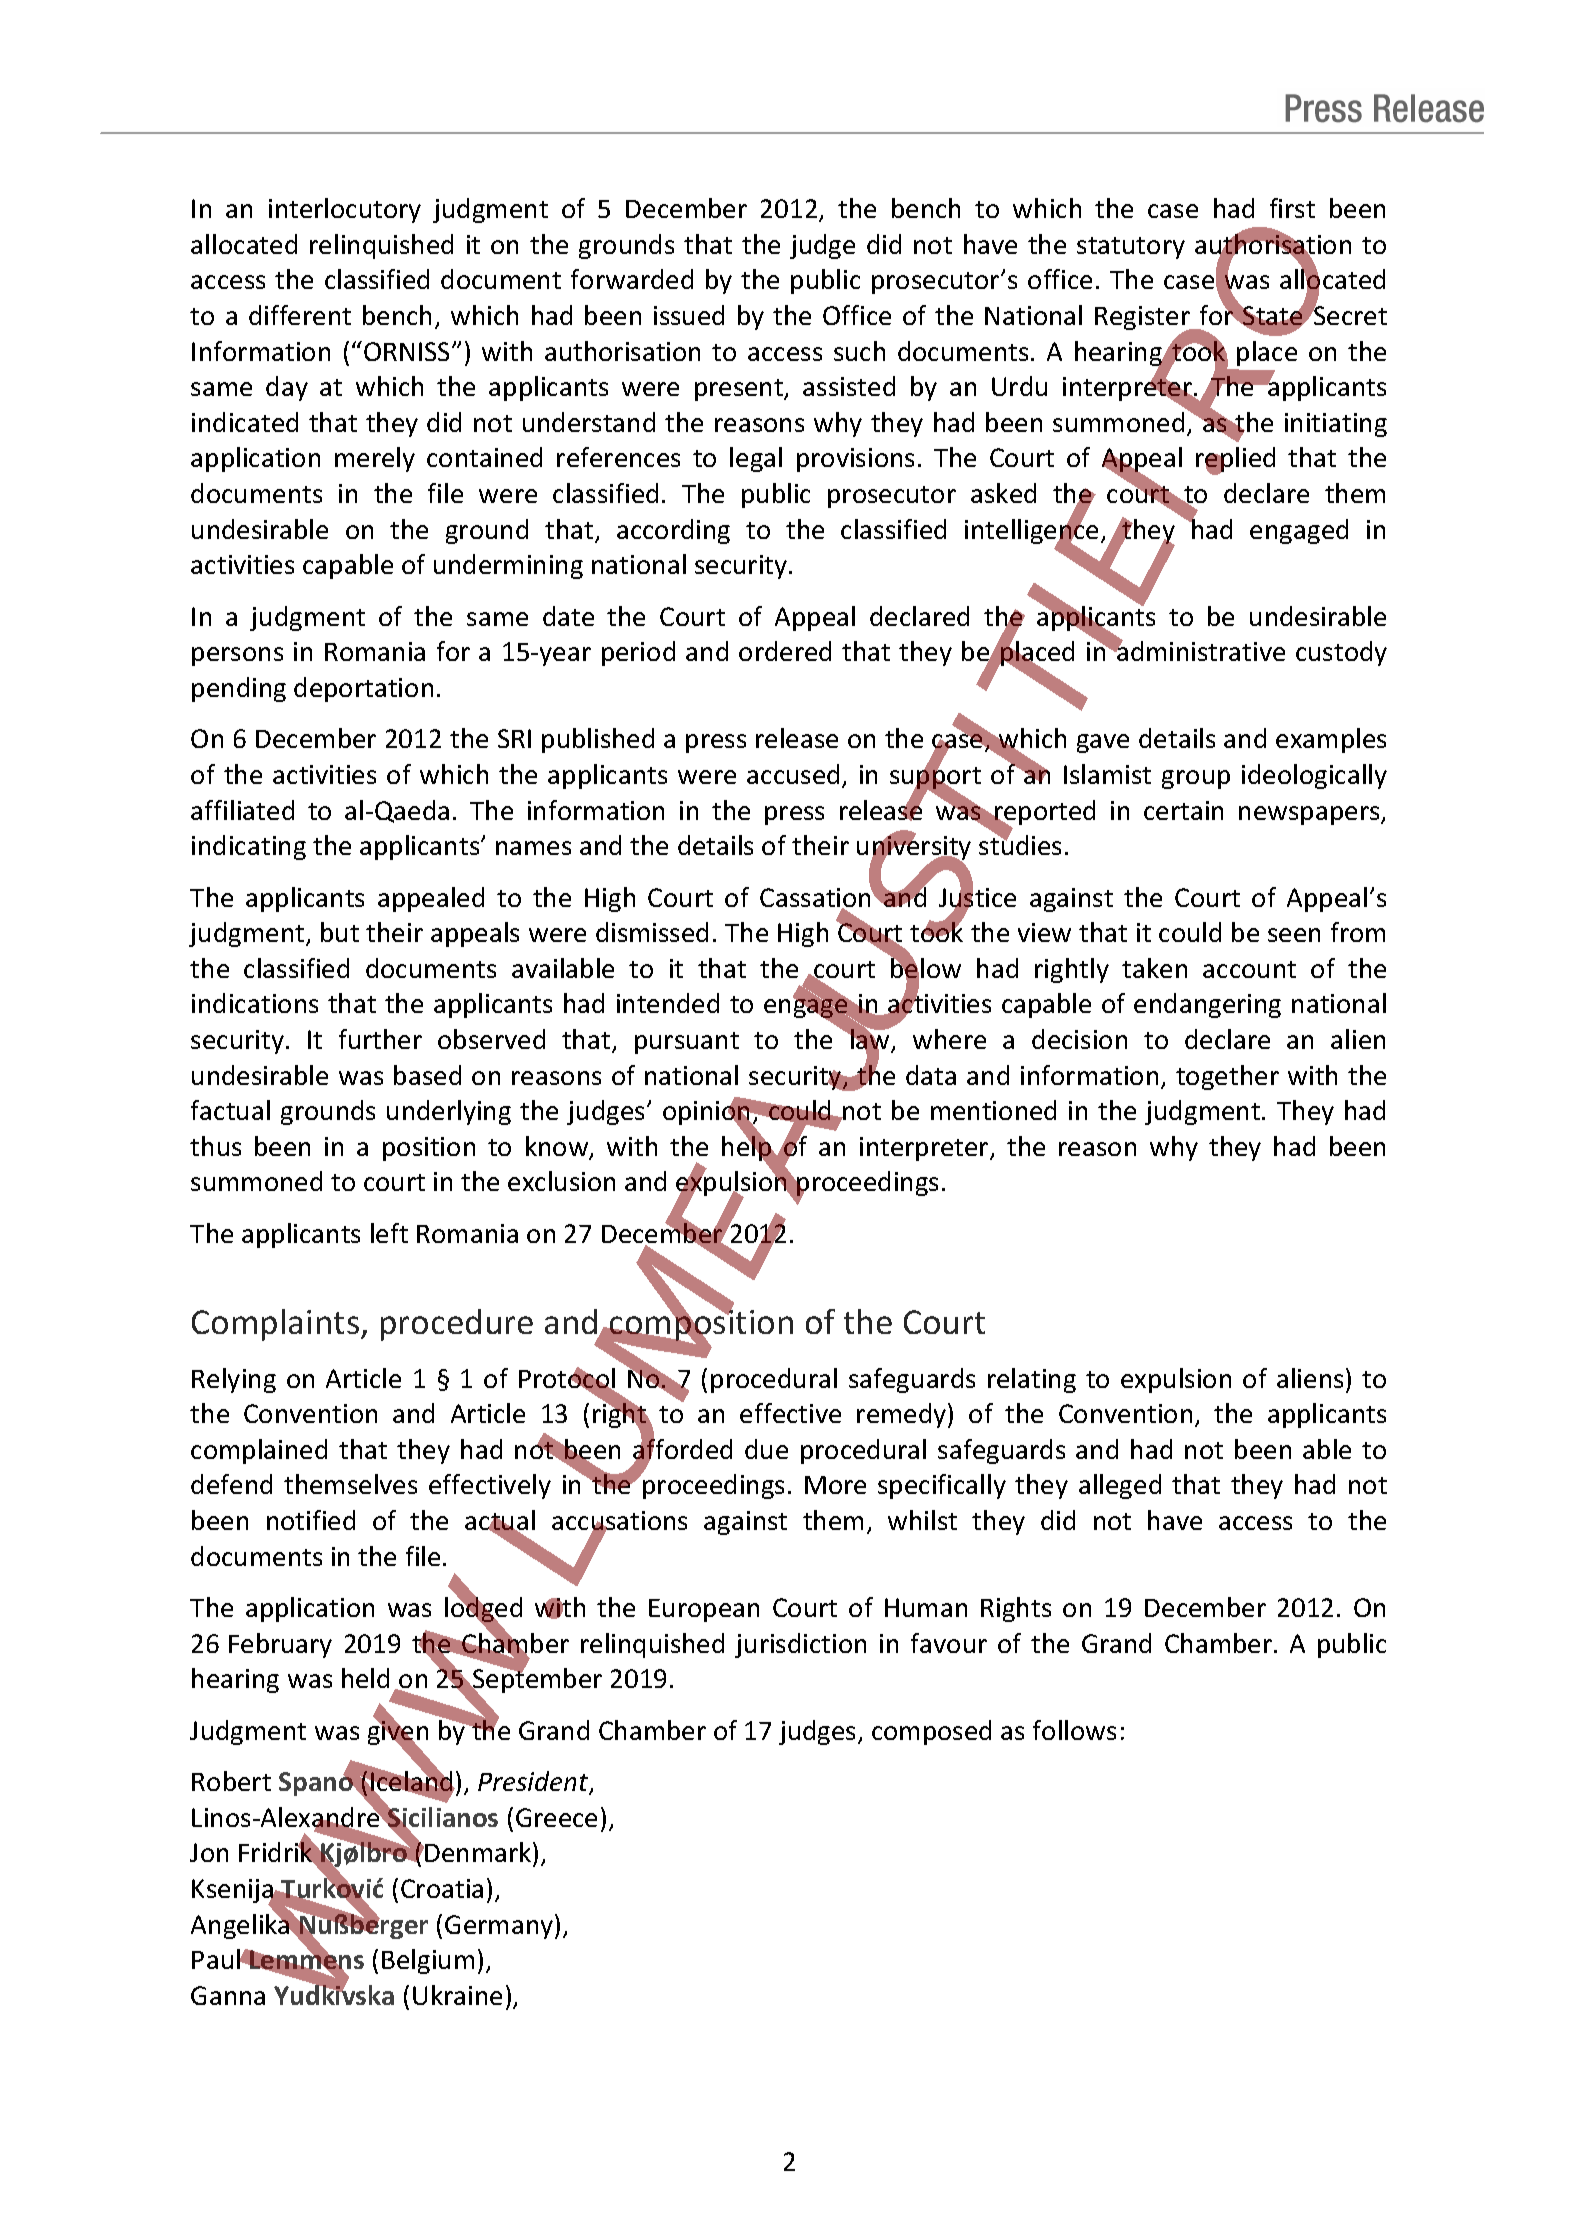  Describe the element at coordinates (1131, 248) in the screenshot. I see `statutory` at that location.
